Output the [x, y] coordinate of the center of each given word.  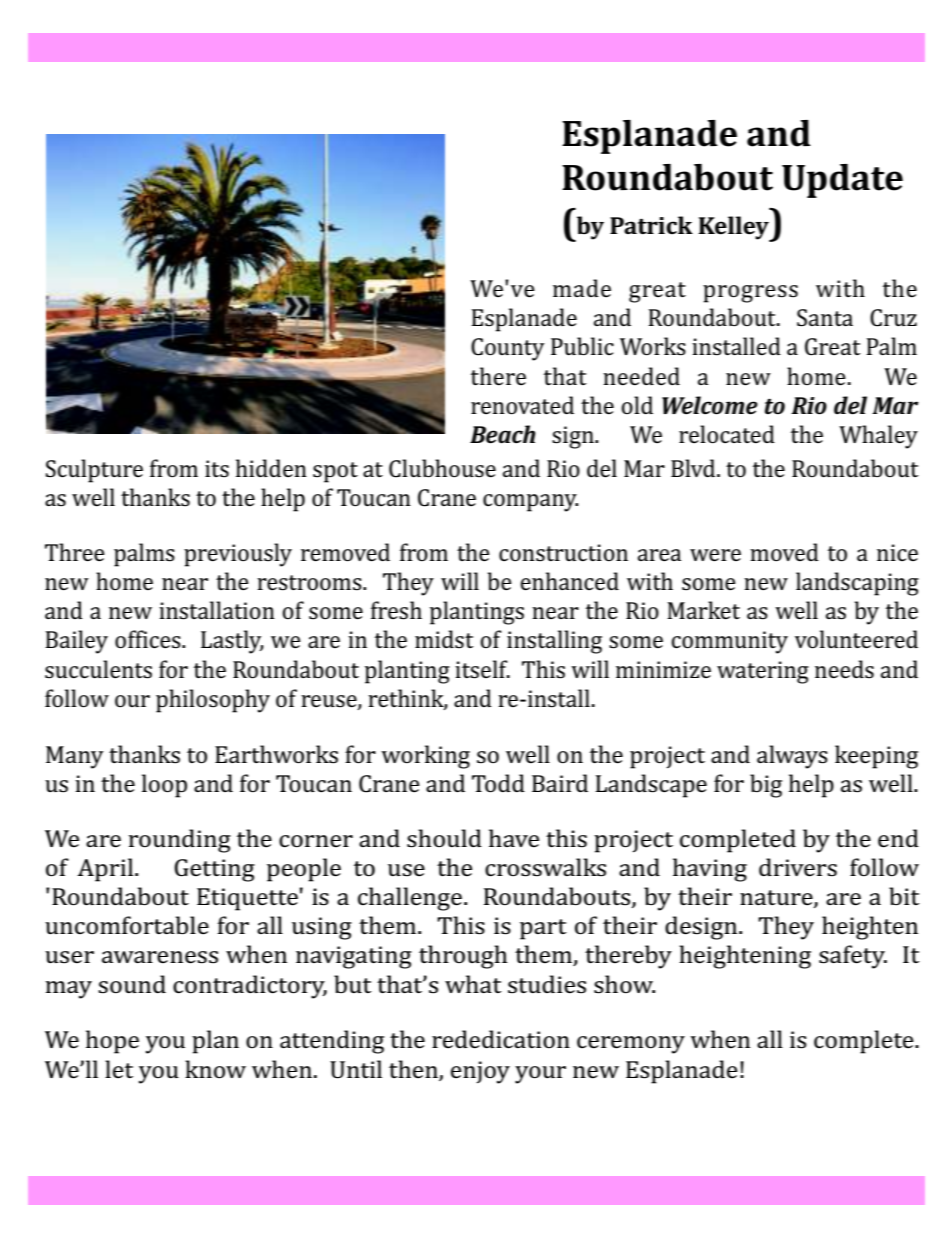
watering [763, 672]
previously [238, 555]
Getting [214, 870]
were [715, 555]
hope [112, 1042]
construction [563, 553]
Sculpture [94, 471]
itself [482, 669]
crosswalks [545, 867]
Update [842, 181]
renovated [522, 405]
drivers [798, 867]
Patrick [651, 225]
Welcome [710, 405]
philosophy [213, 701]
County [508, 349]
